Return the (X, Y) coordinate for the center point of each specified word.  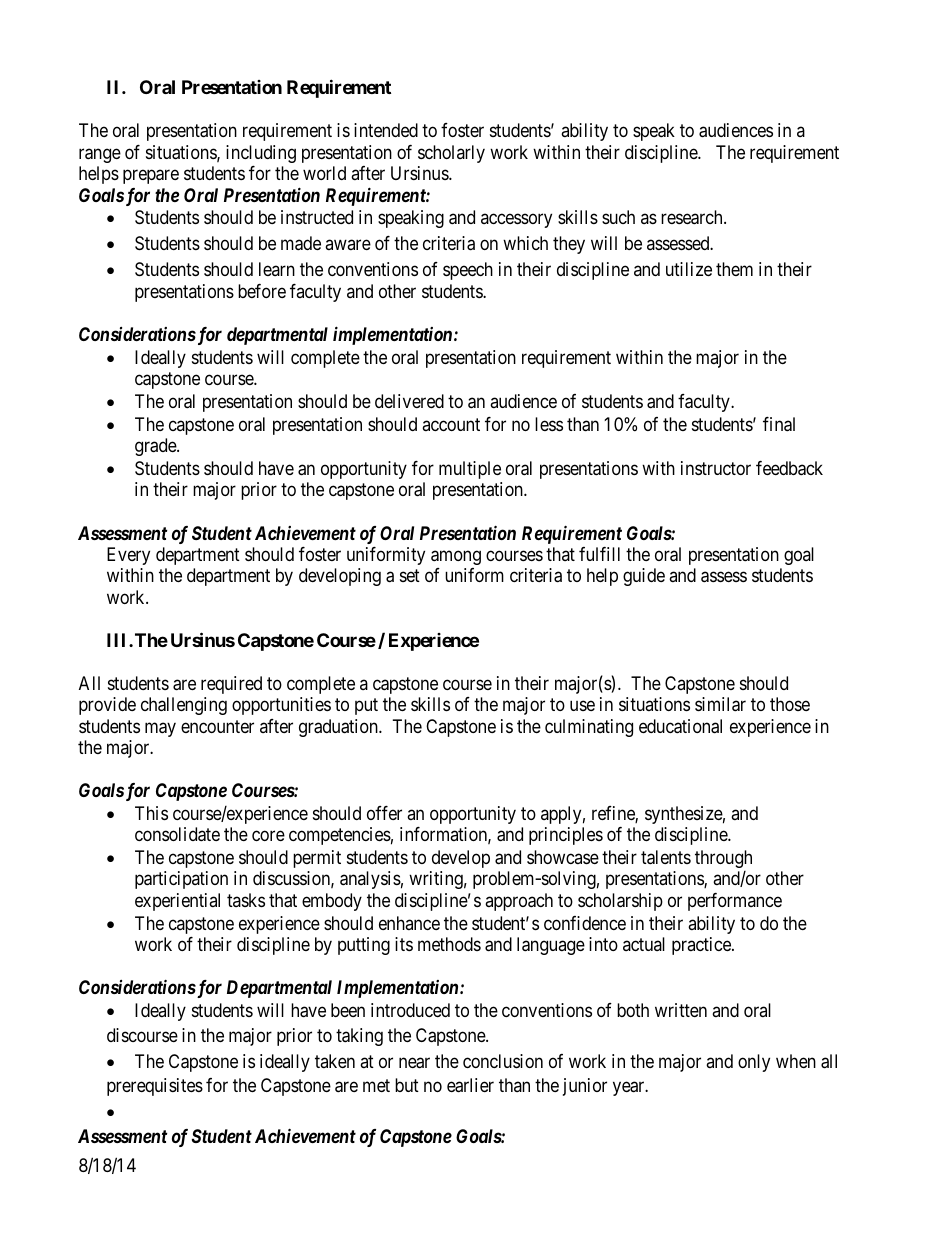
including (261, 154)
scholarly (451, 154)
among (456, 557)
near (414, 1063)
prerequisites (155, 1087)
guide (644, 577)
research (693, 217)
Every (128, 556)
